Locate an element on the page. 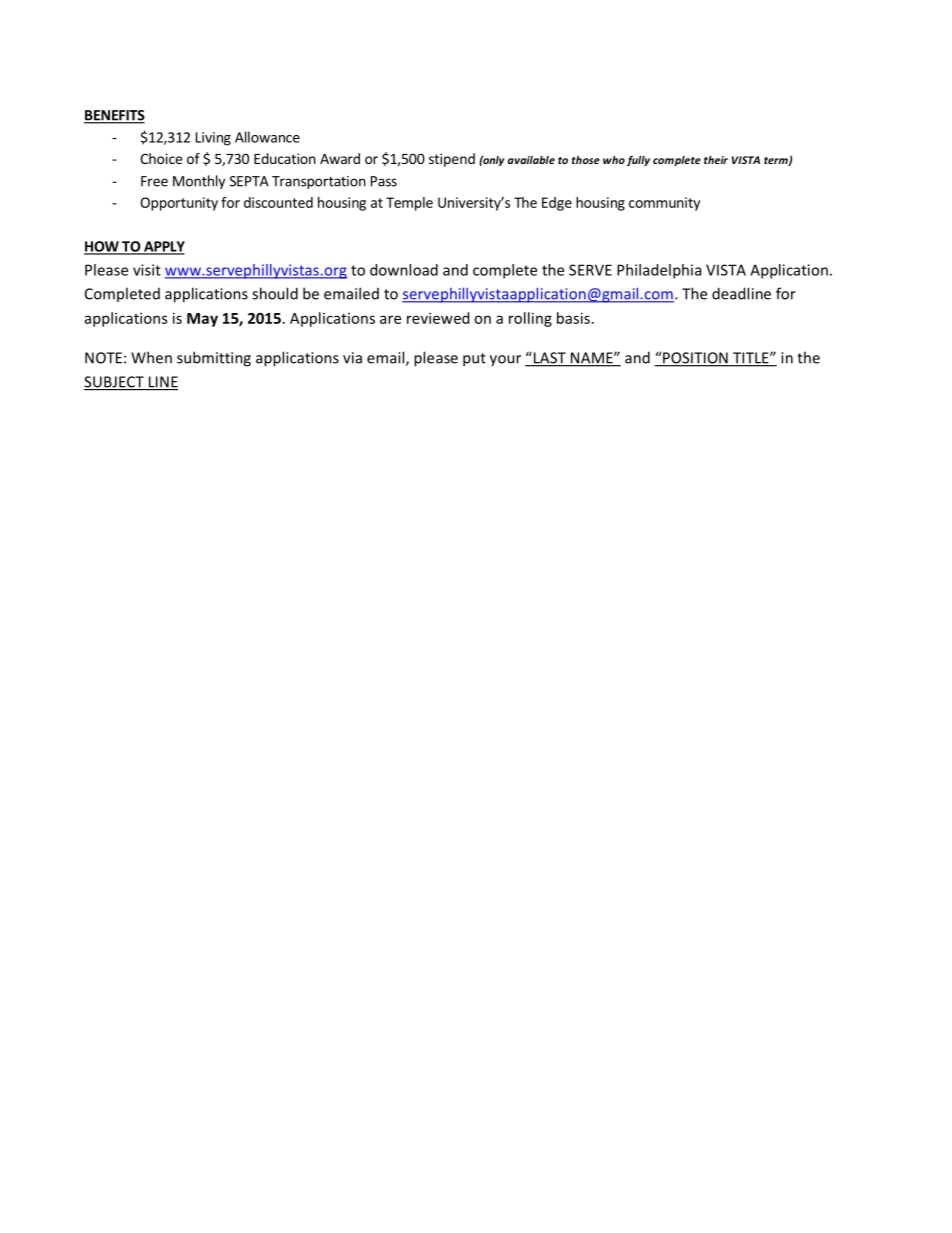 Image resolution: width=952 pixels, height=1233 pixels. basis is located at coordinates (573, 318).
